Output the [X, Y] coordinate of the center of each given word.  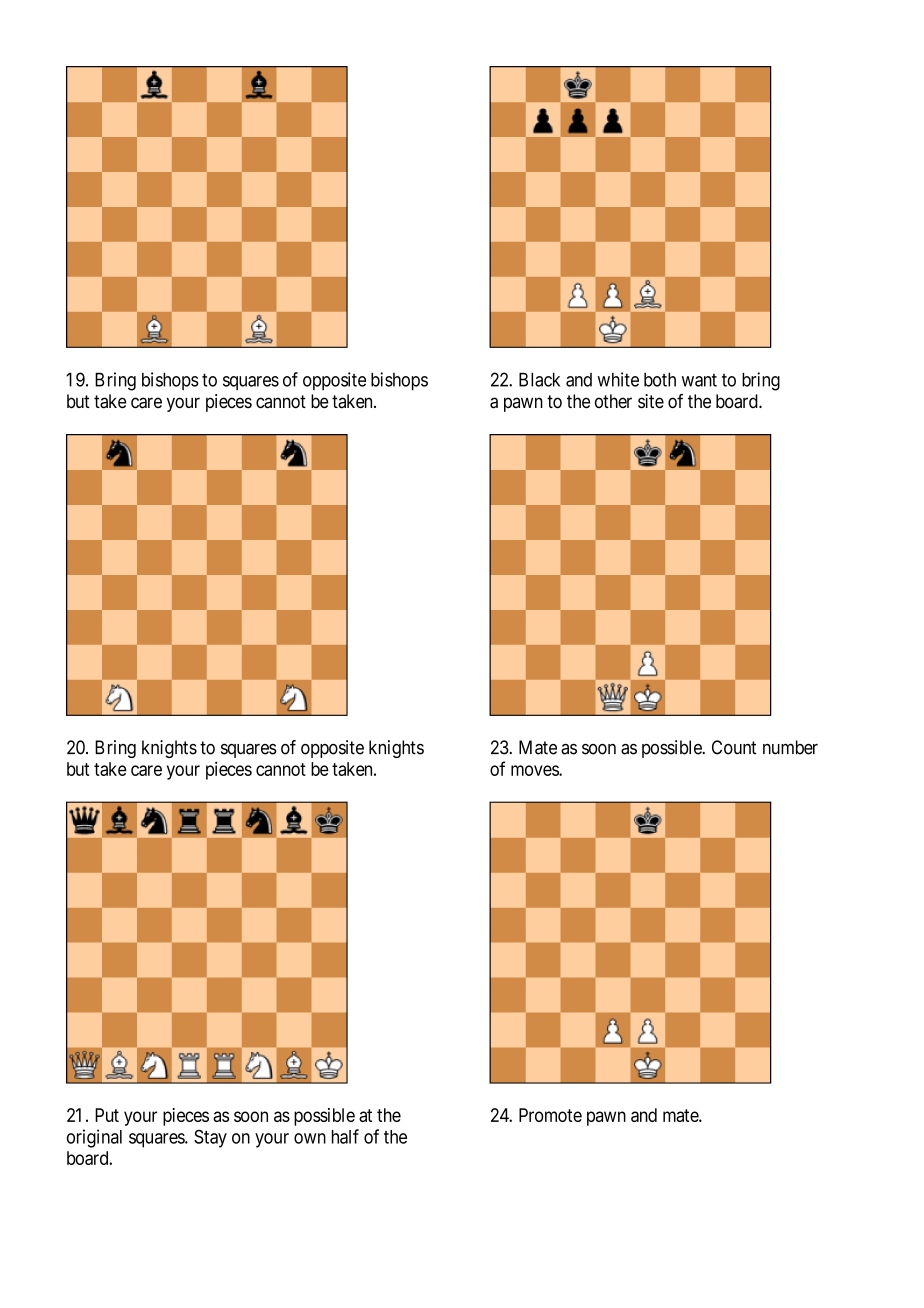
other [613, 401]
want [699, 380]
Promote [550, 1115]
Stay [210, 1138]
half [345, 1136]
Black [539, 379]
